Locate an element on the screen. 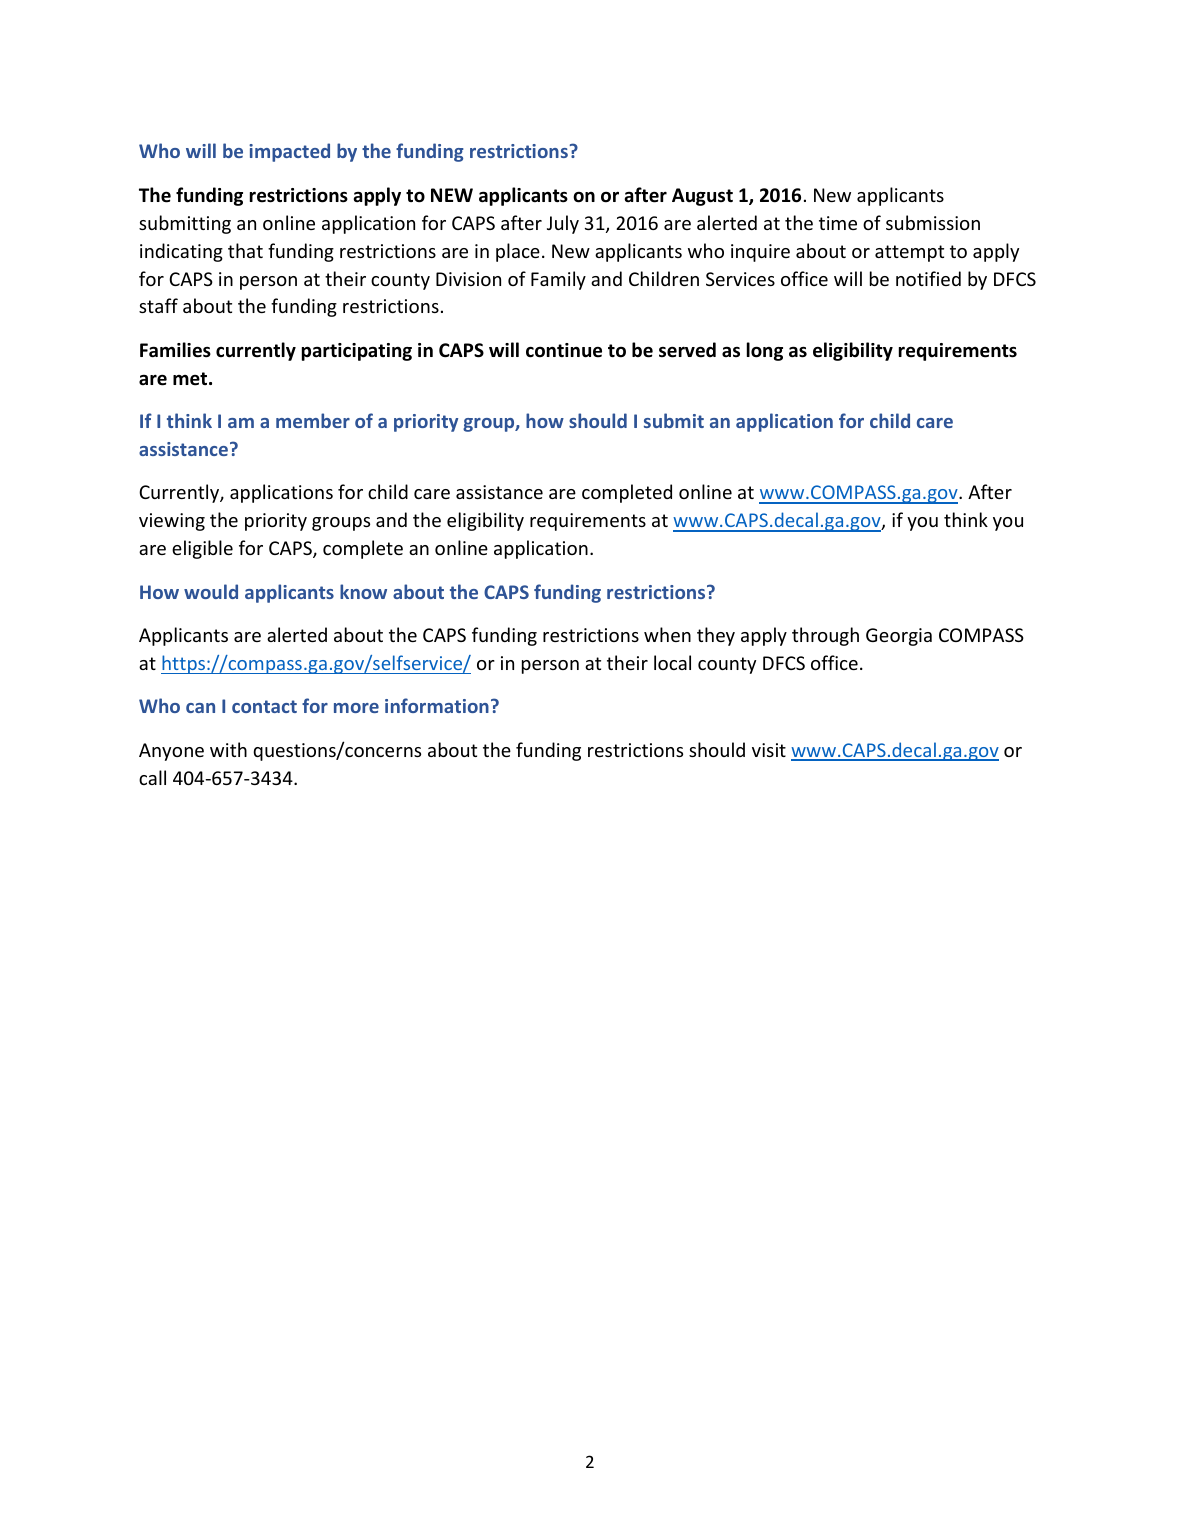 This screenshot has height=1527, width=1180. July is located at coordinates (563, 224).
